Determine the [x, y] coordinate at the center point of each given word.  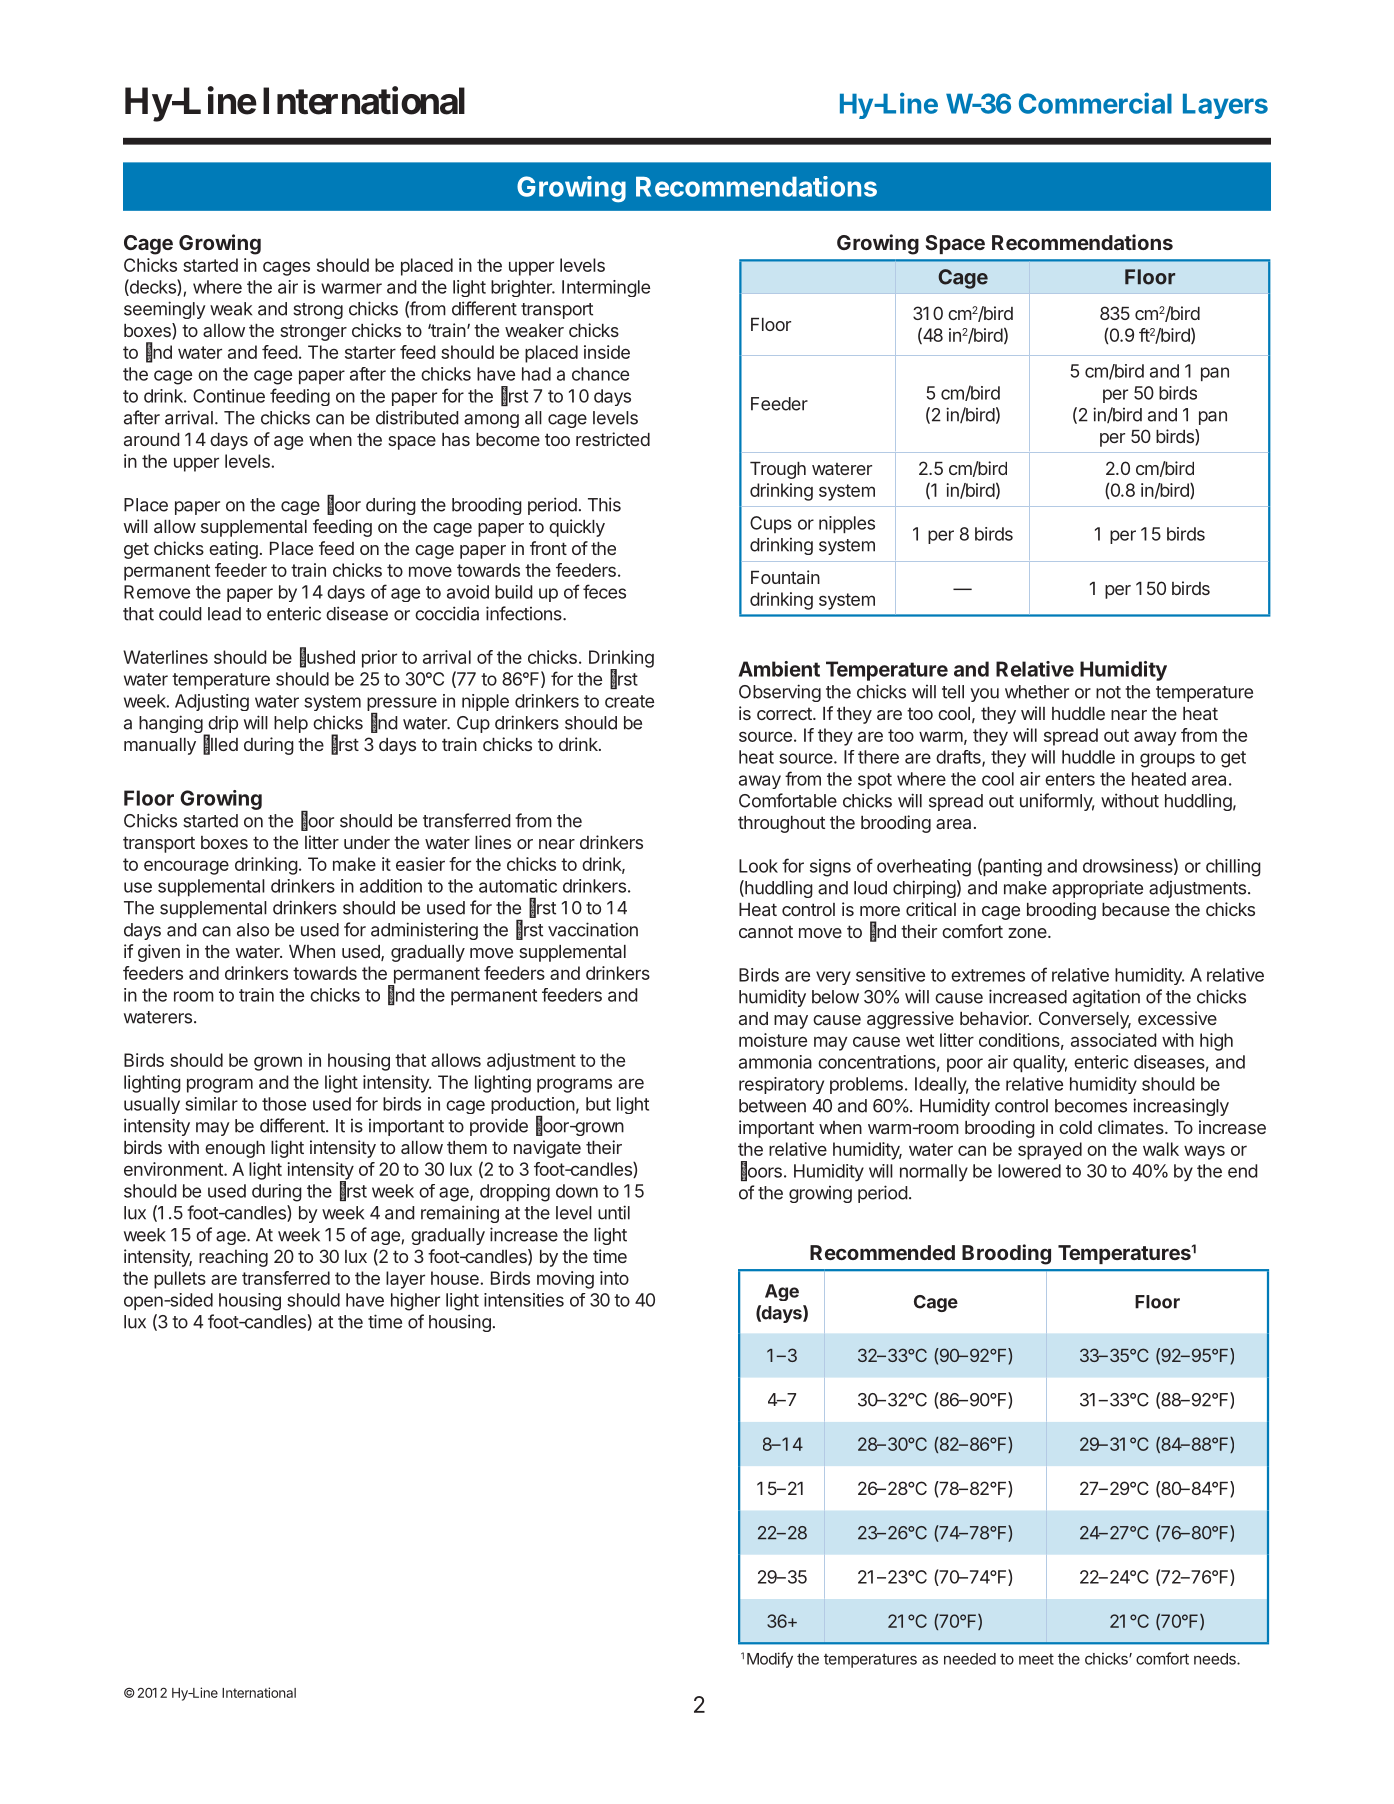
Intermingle [606, 288]
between [772, 1106]
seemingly [165, 310]
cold [1075, 1127]
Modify [770, 1660]
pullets [180, 1280]
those [284, 1104]
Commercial [1095, 103]
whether [1037, 692]
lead [224, 614]
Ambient [779, 669]
